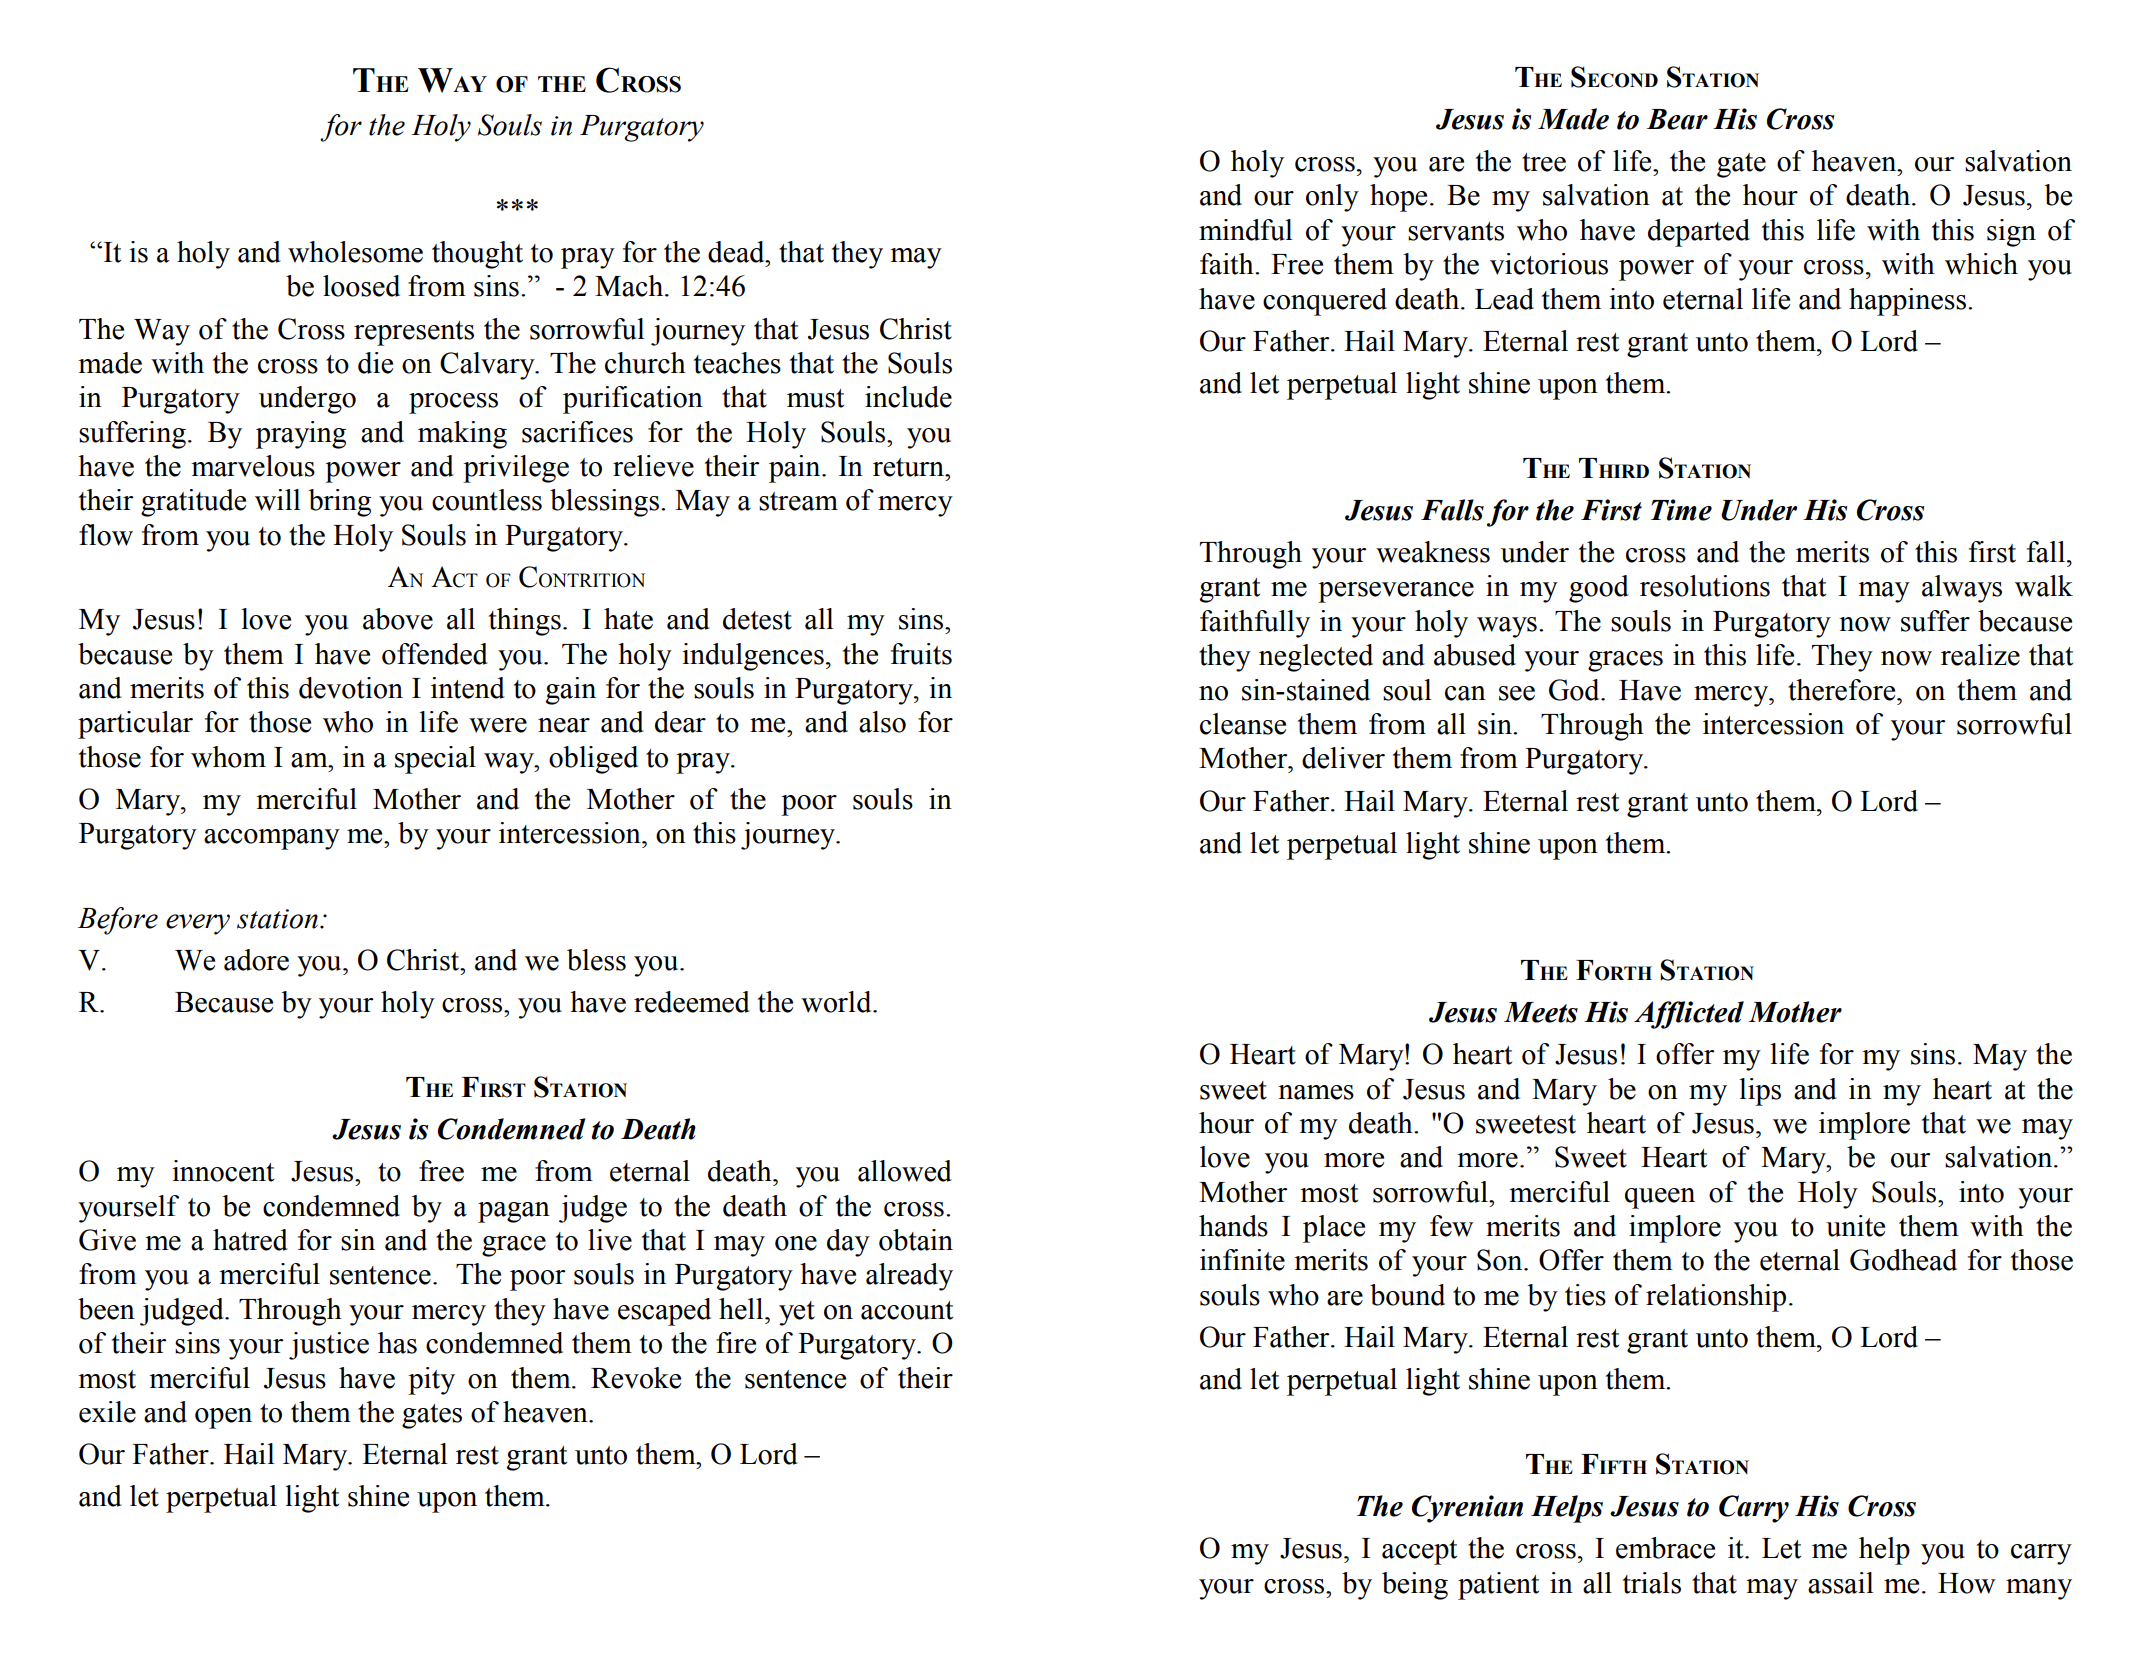  What do you see at coordinates (1316, 1092) in the screenshot?
I see `names` at bounding box center [1316, 1092].
